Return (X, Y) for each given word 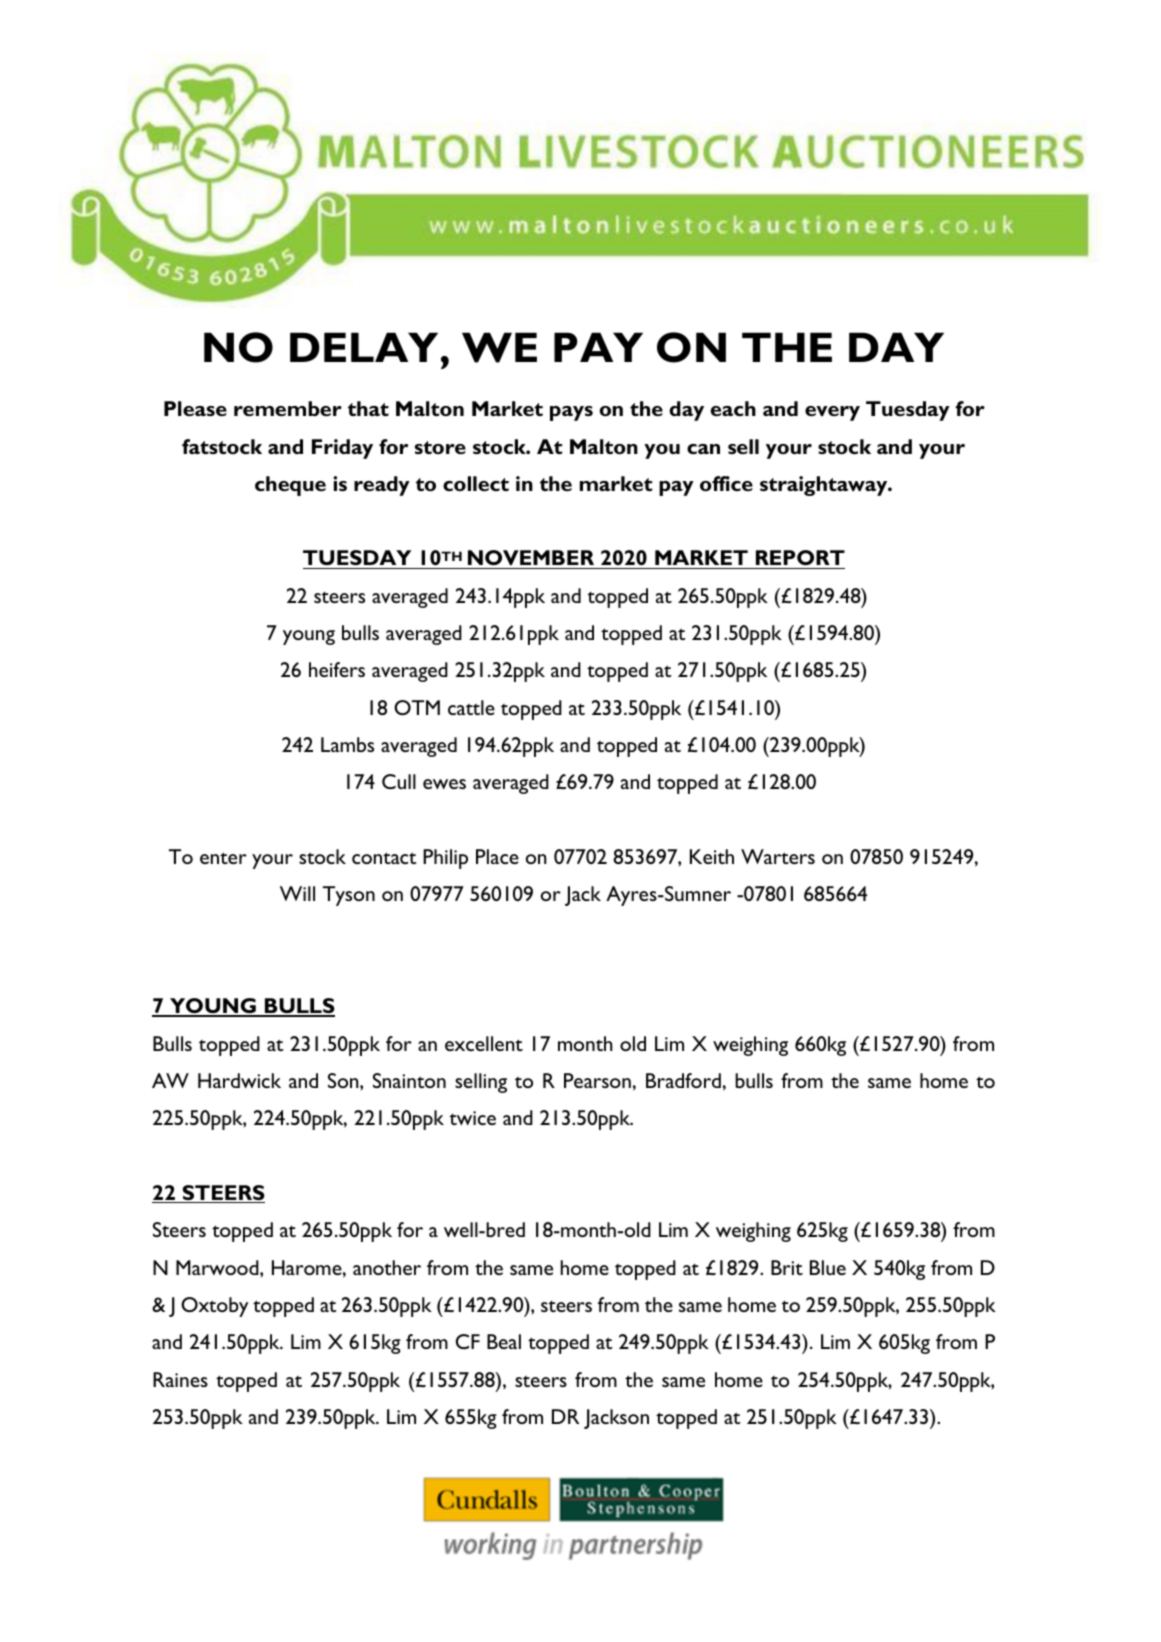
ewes (444, 784)
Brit (787, 1267)
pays (571, 413)
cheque (290, 486)
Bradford (683, 1080)
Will (297, 893)
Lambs (347, 744)
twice (472, 1118)
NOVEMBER (530, 559)
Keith (712, 856)
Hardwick (239, 1080)
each (733, 408)
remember (288, 408)
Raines (180, 1379)
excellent (484, 1043)
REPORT (799, 559)
